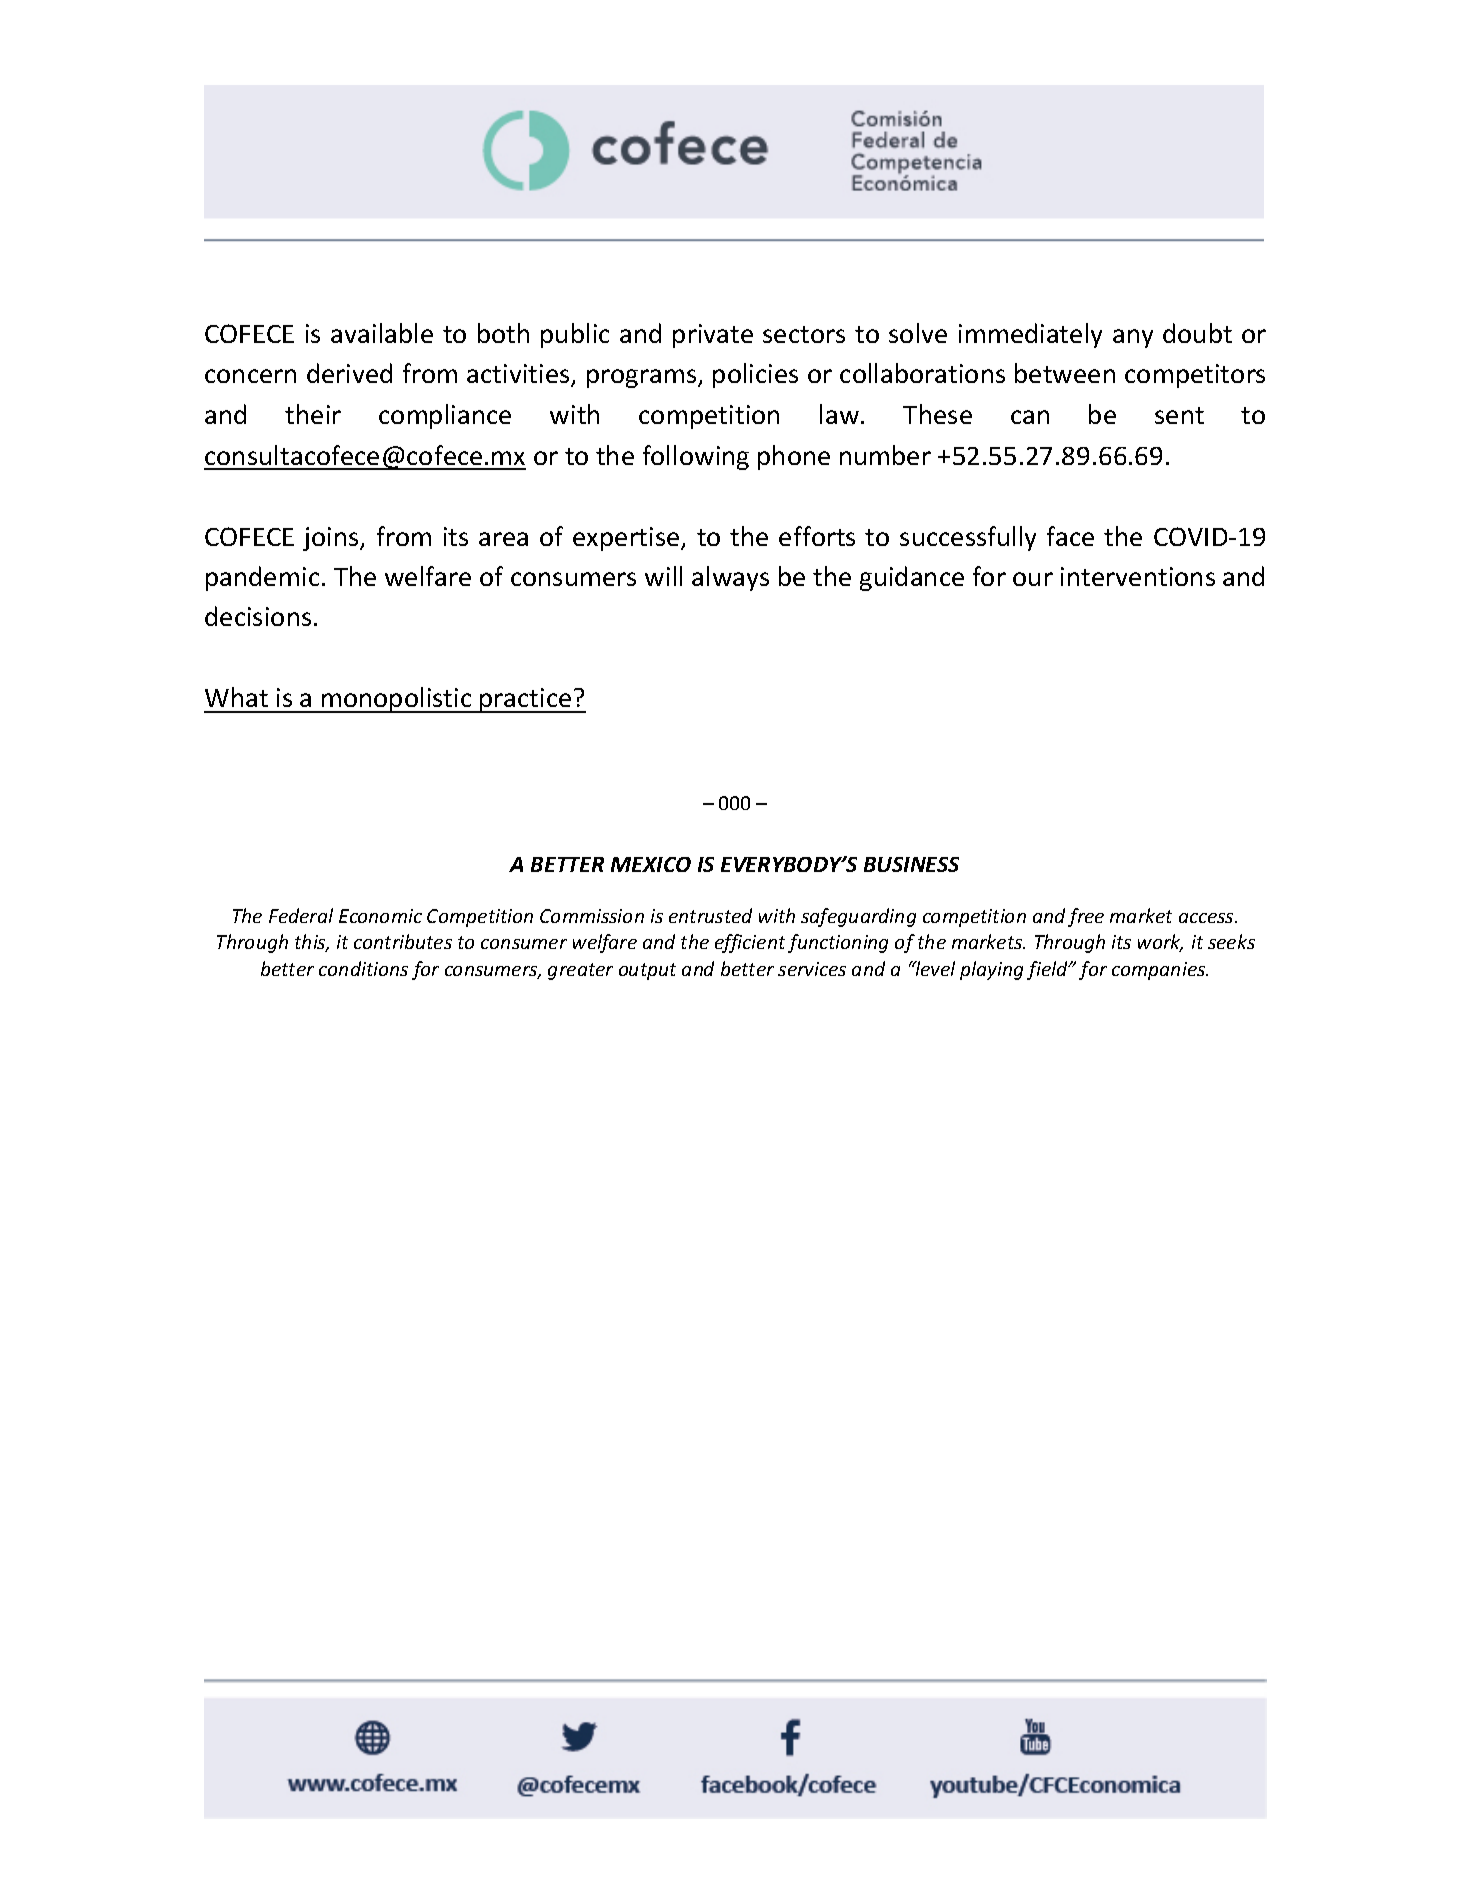 This image has height=1904, width=1471. What do you see at coordinates (382, 333) in the image?
I see `available` at bounding box center [382, 333].
